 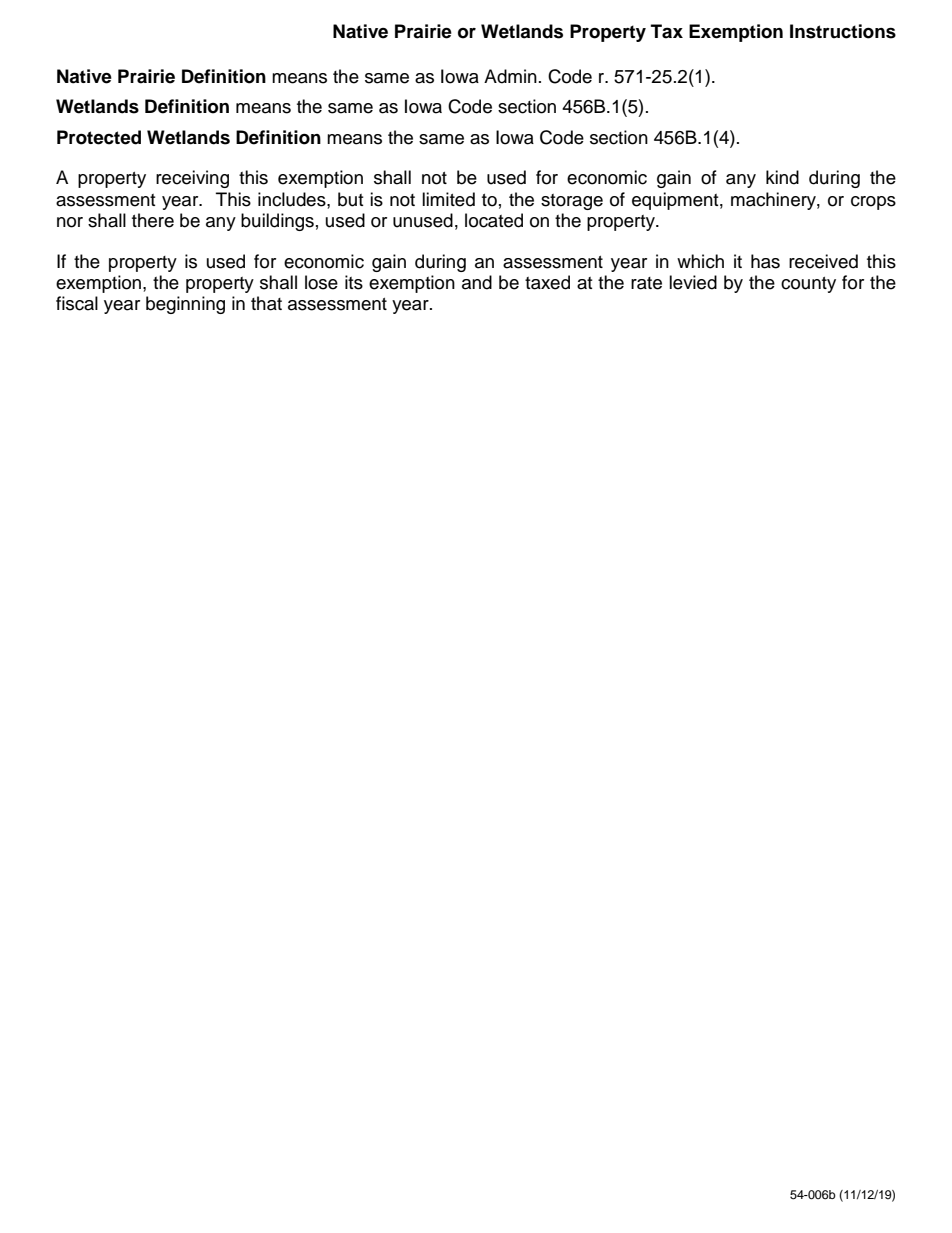 What do you see at coordinates (843, 31) in the document?
I see `Instructions` at bounding box center [843, 31].
